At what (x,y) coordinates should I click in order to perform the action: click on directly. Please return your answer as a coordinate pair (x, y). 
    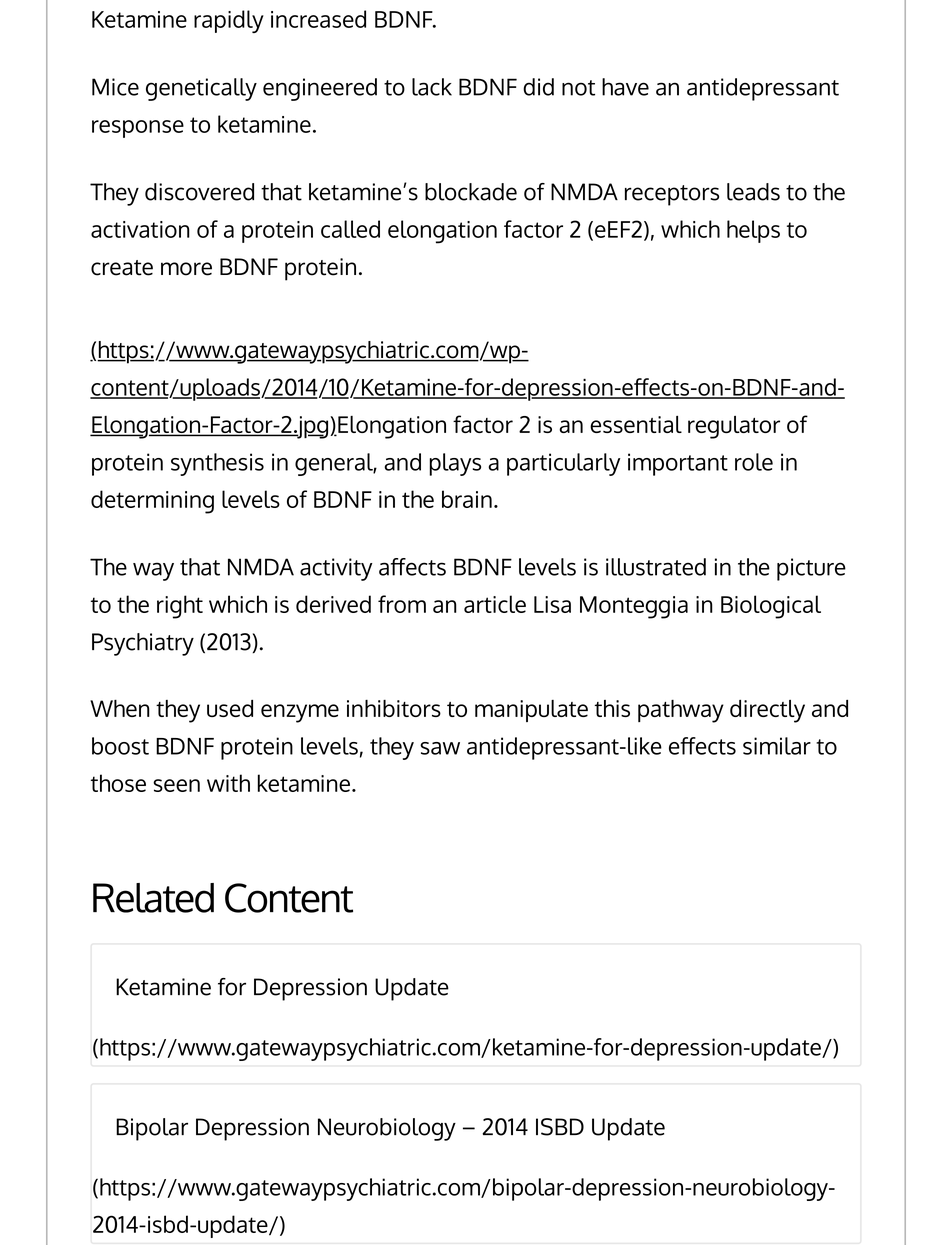
    Looking at the image, I should click on (767, 711).
